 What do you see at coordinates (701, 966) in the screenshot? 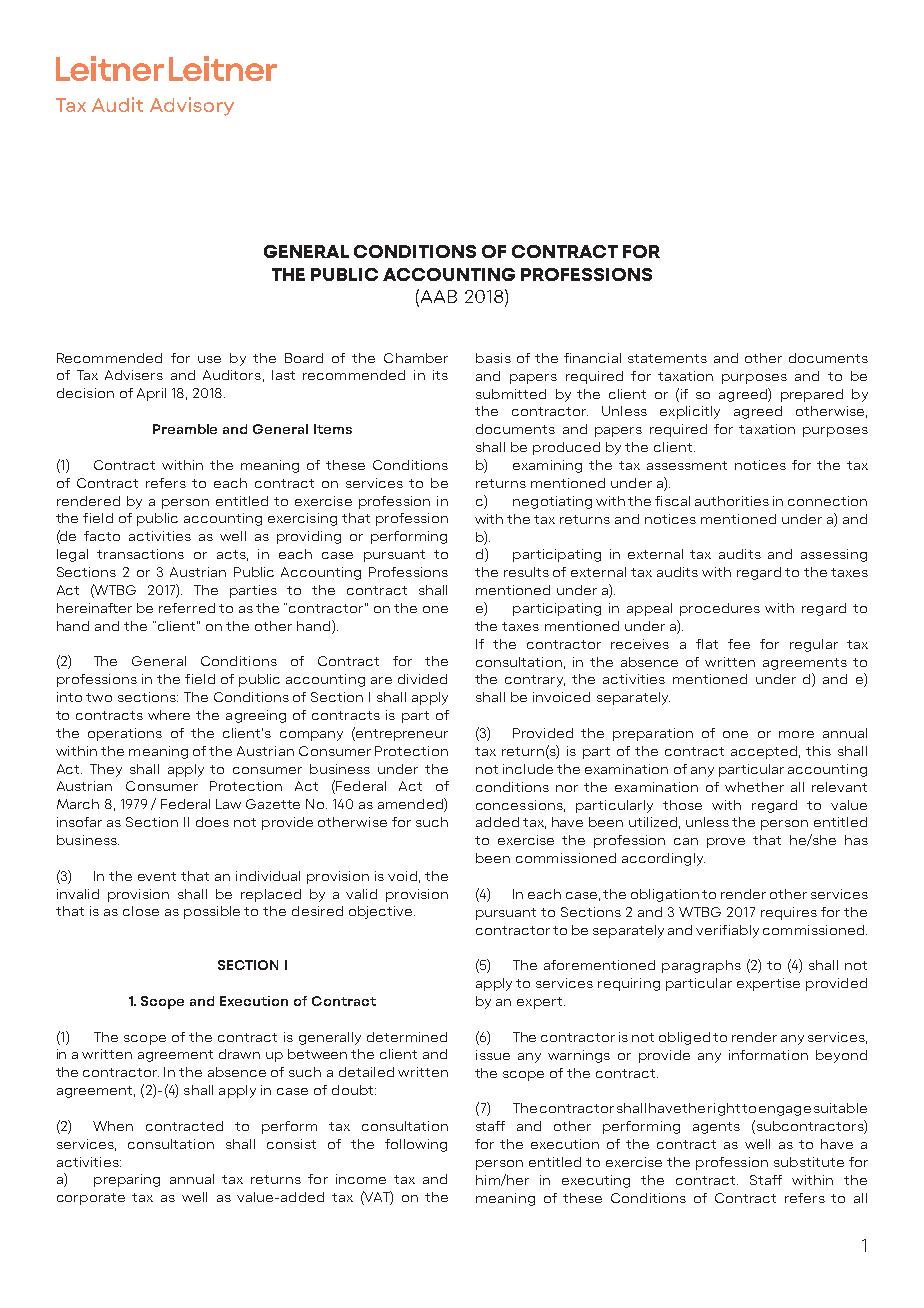
I see `paragraphs` at bounding box center [701, 966].
